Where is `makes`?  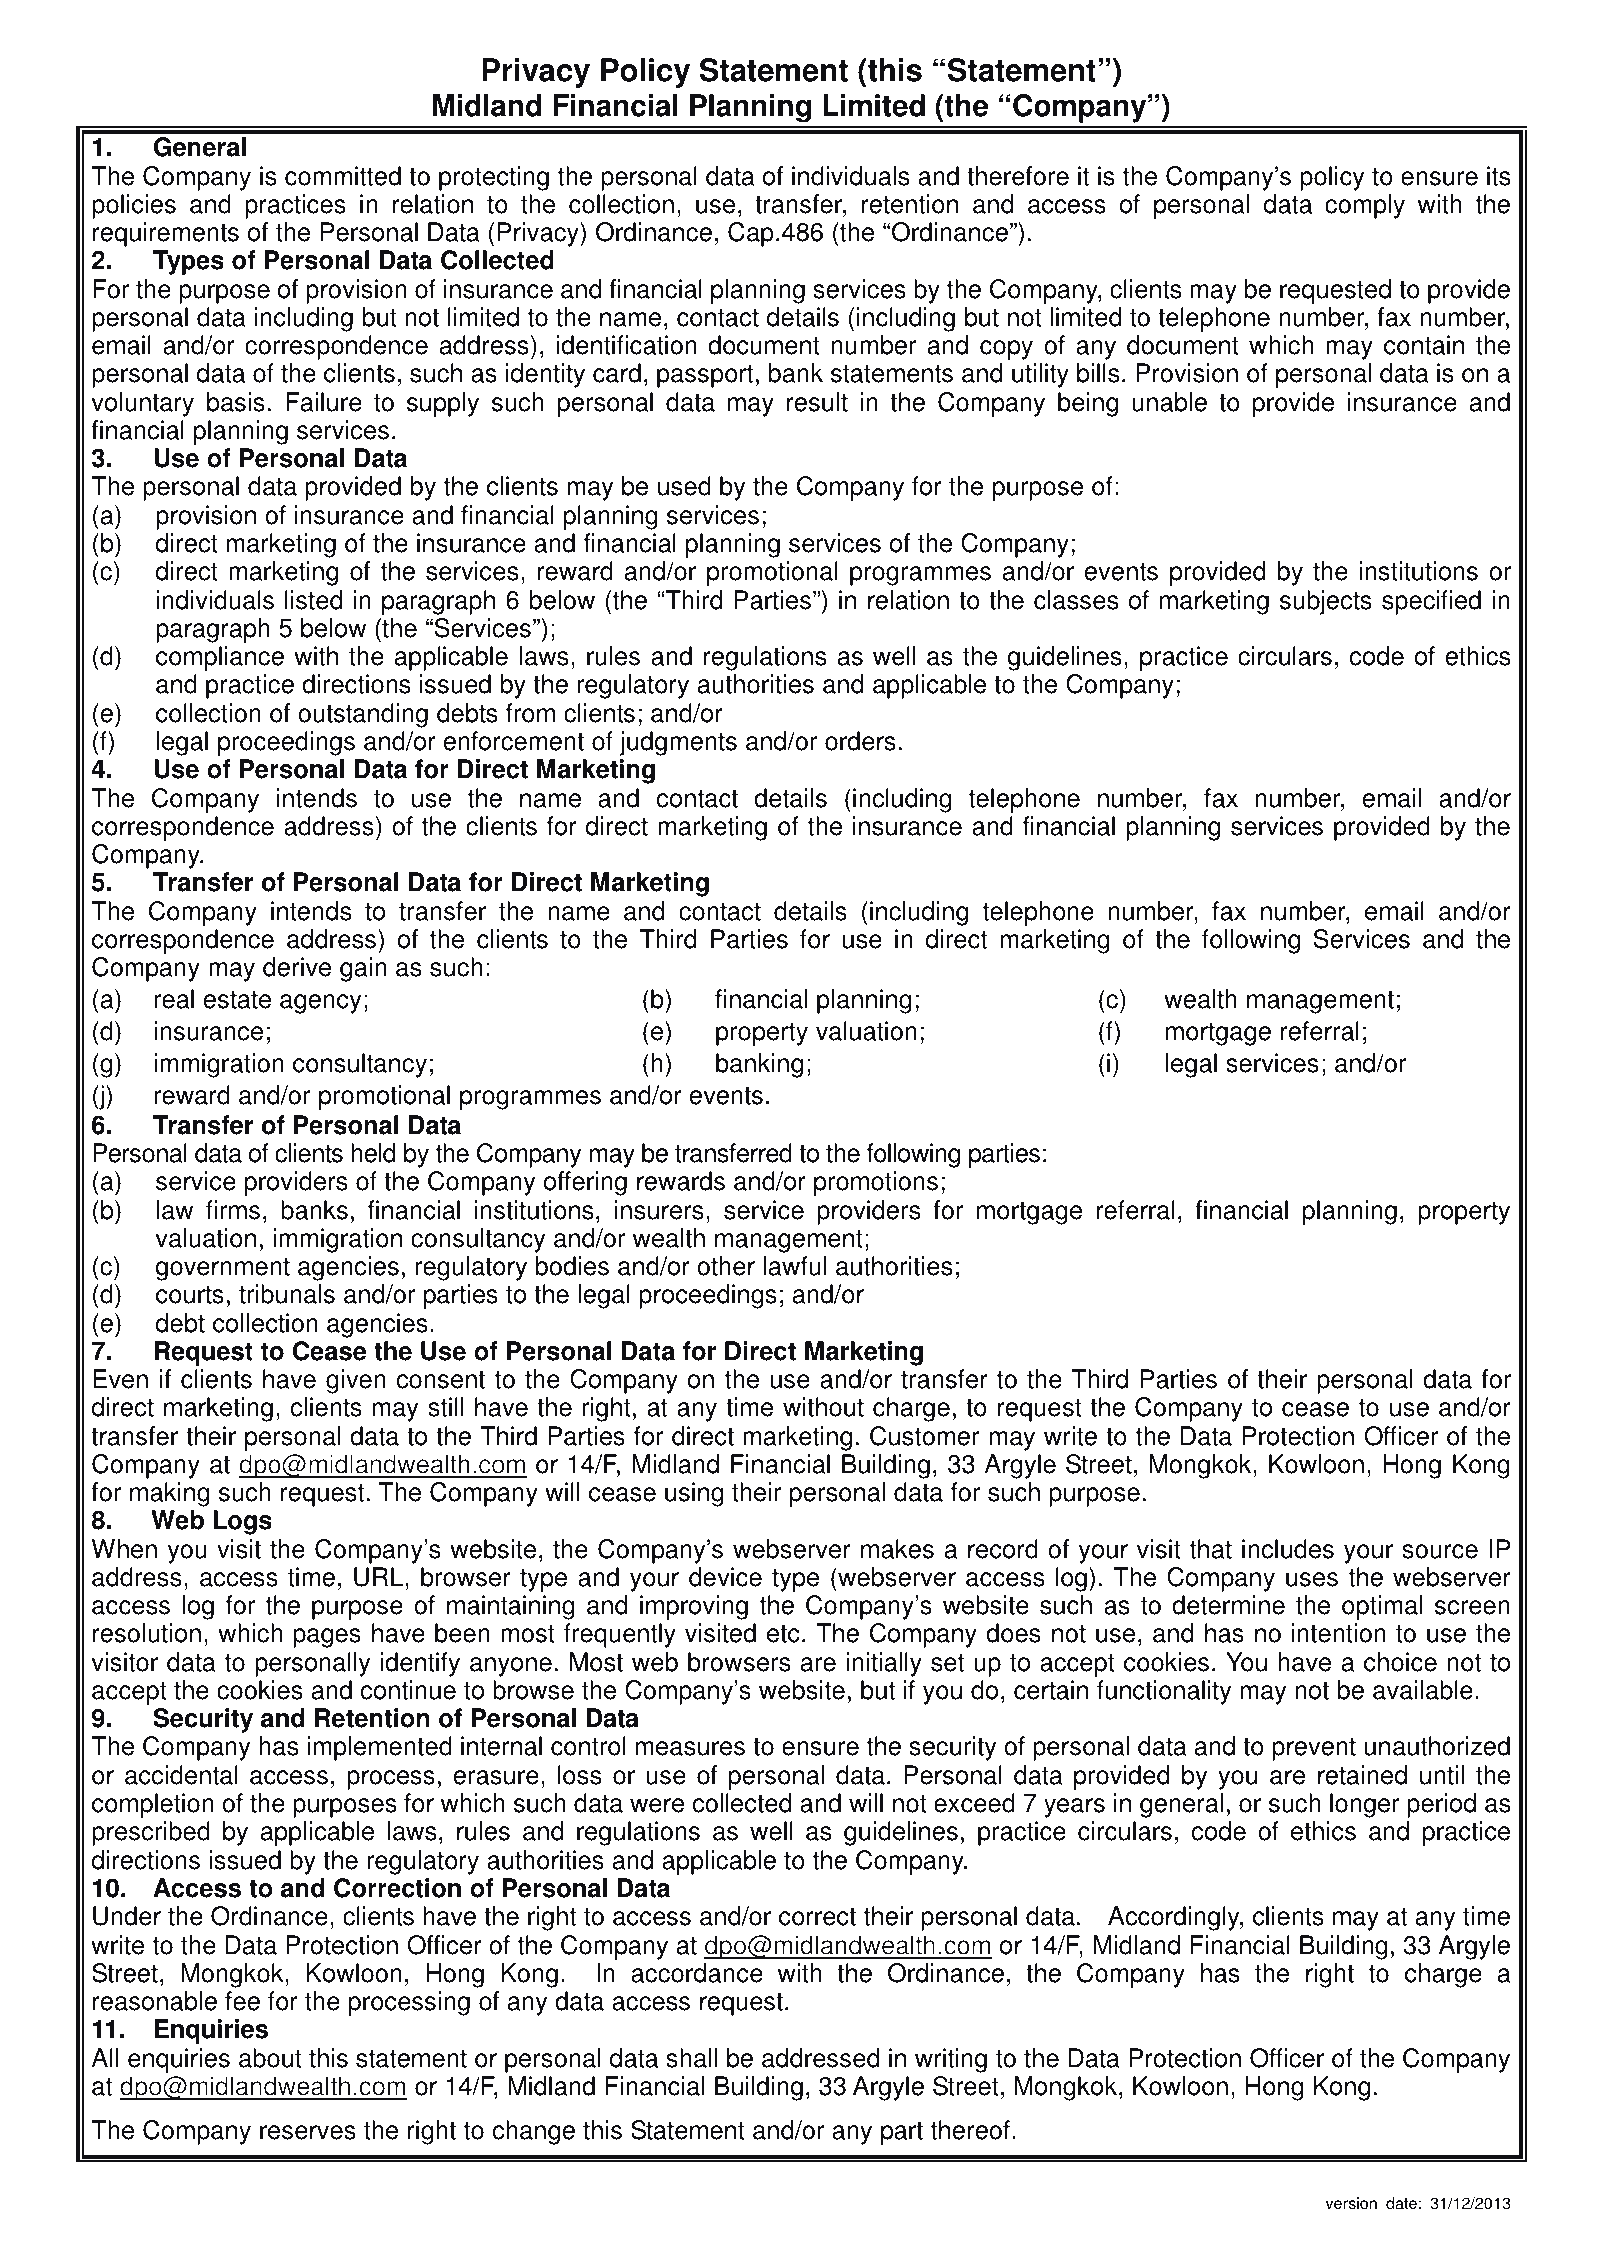 makes is located at coordinates (897, 1549).
